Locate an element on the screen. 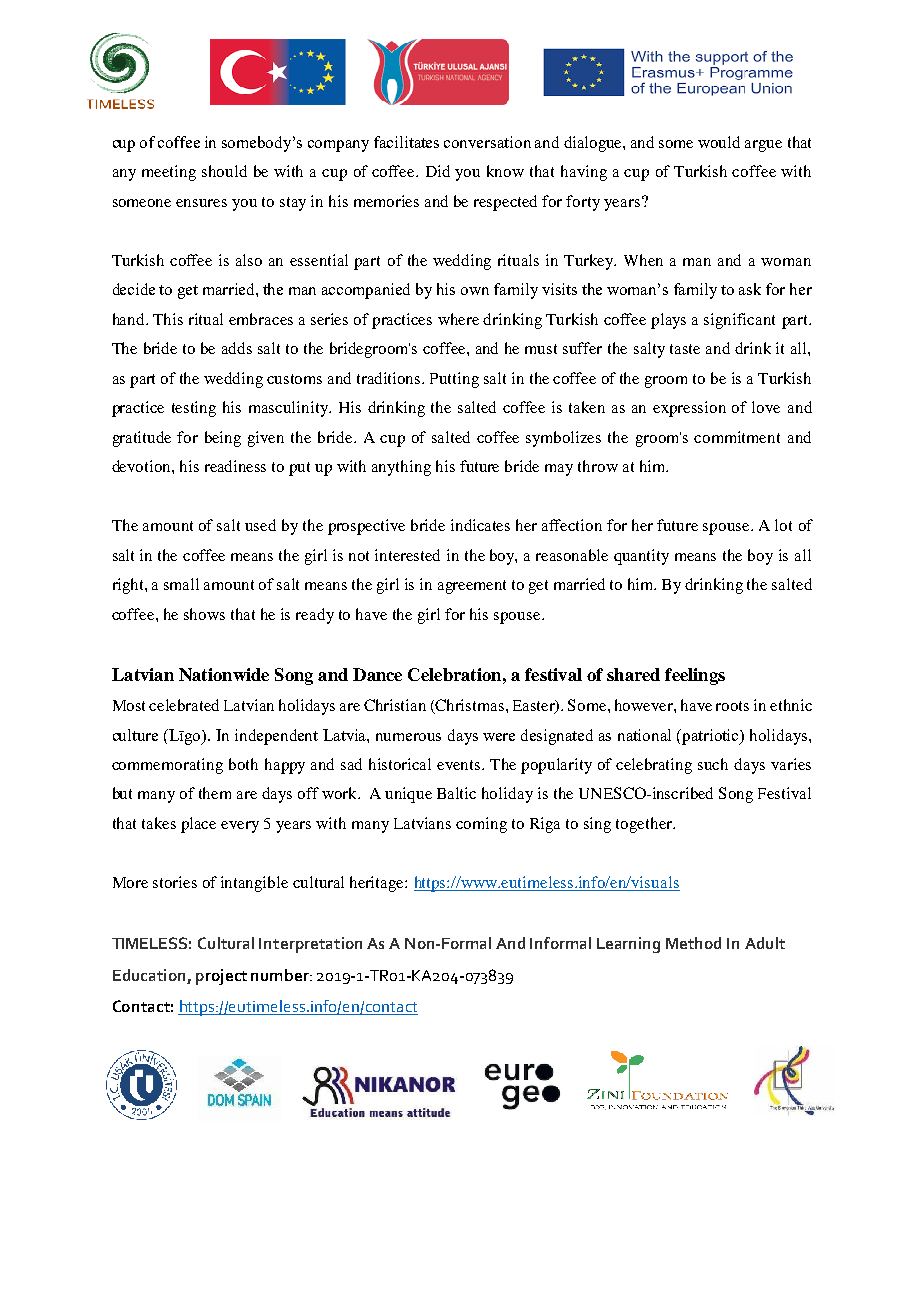 This screenshot has width=924, height=1309. project is located at coordinates (221, 977).
